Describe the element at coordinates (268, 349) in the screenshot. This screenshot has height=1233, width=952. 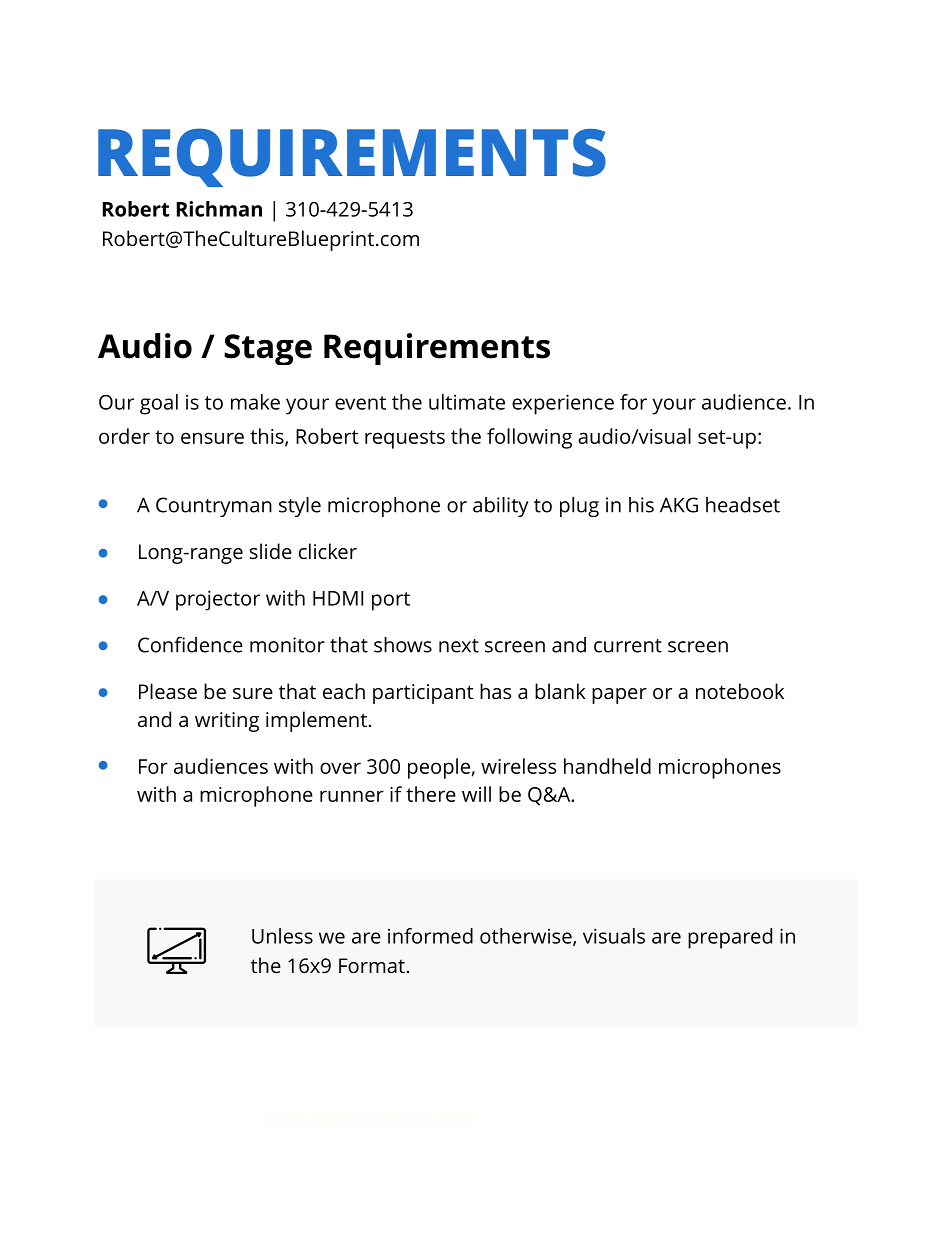
I see `Stage` at that location.
